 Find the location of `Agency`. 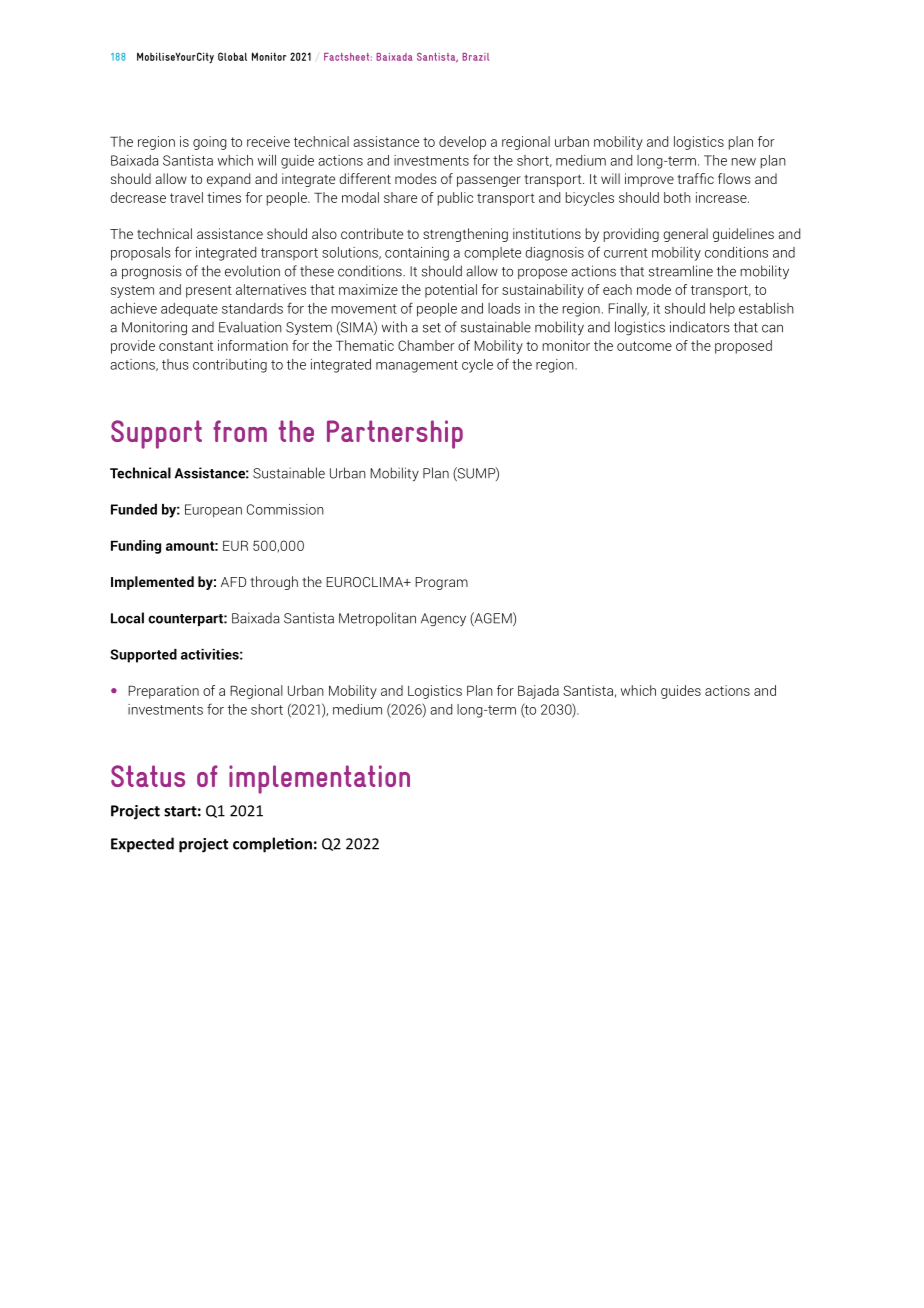

Agency is located at coordinates (443, 619).
